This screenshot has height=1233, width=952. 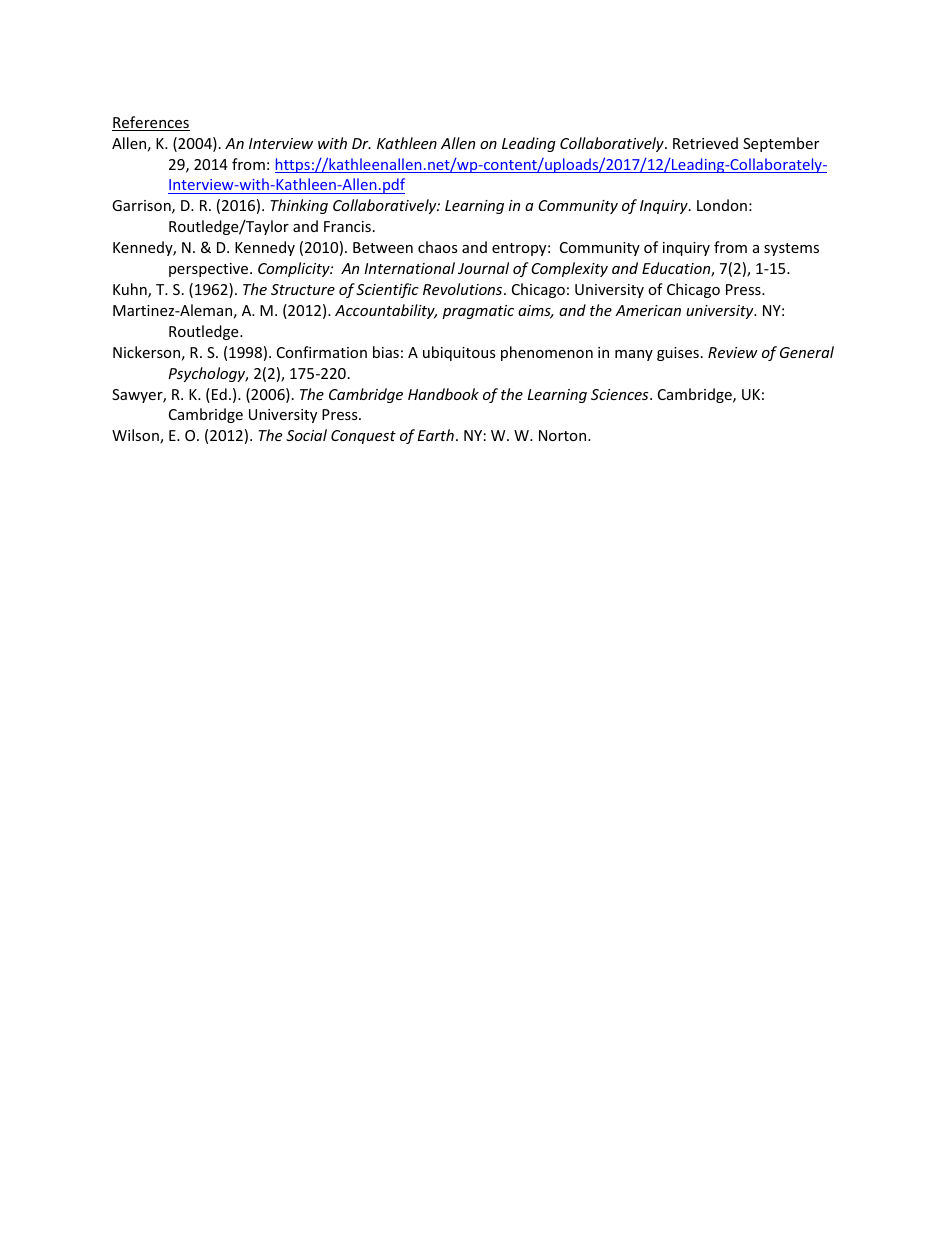 What do you see at coordinates (347, 226) in the screenshot?
I see `Francis` at bounding box center [347, 226].
